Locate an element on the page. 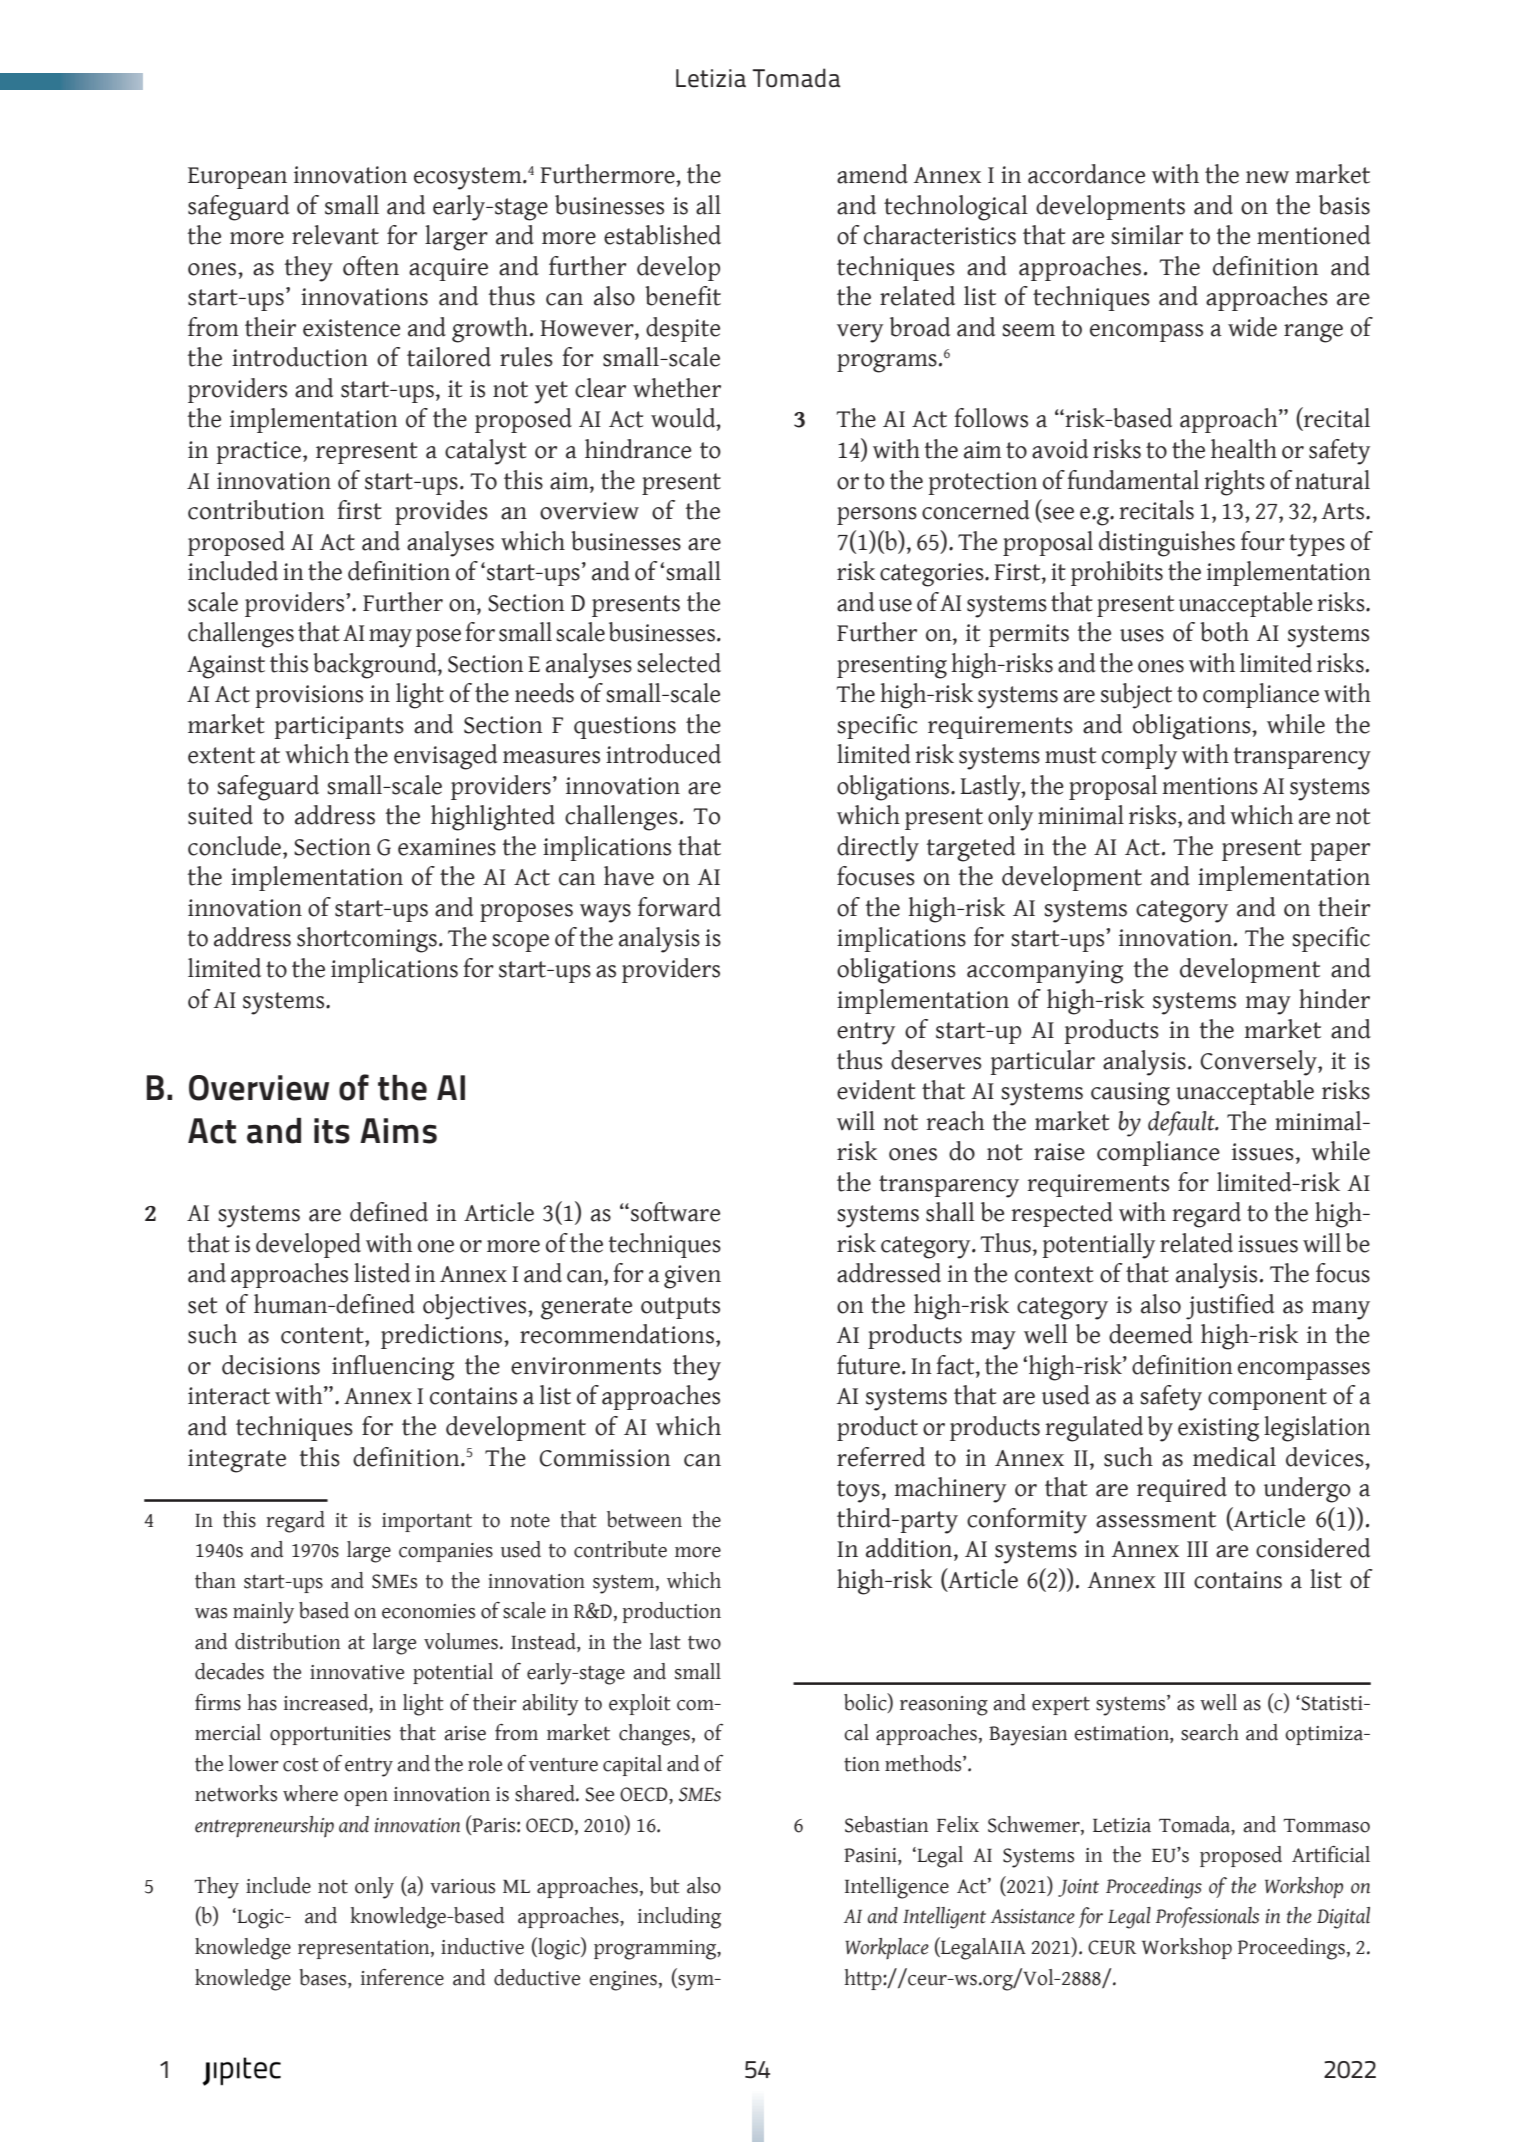  bases is located at coordinates (324, 1977).
